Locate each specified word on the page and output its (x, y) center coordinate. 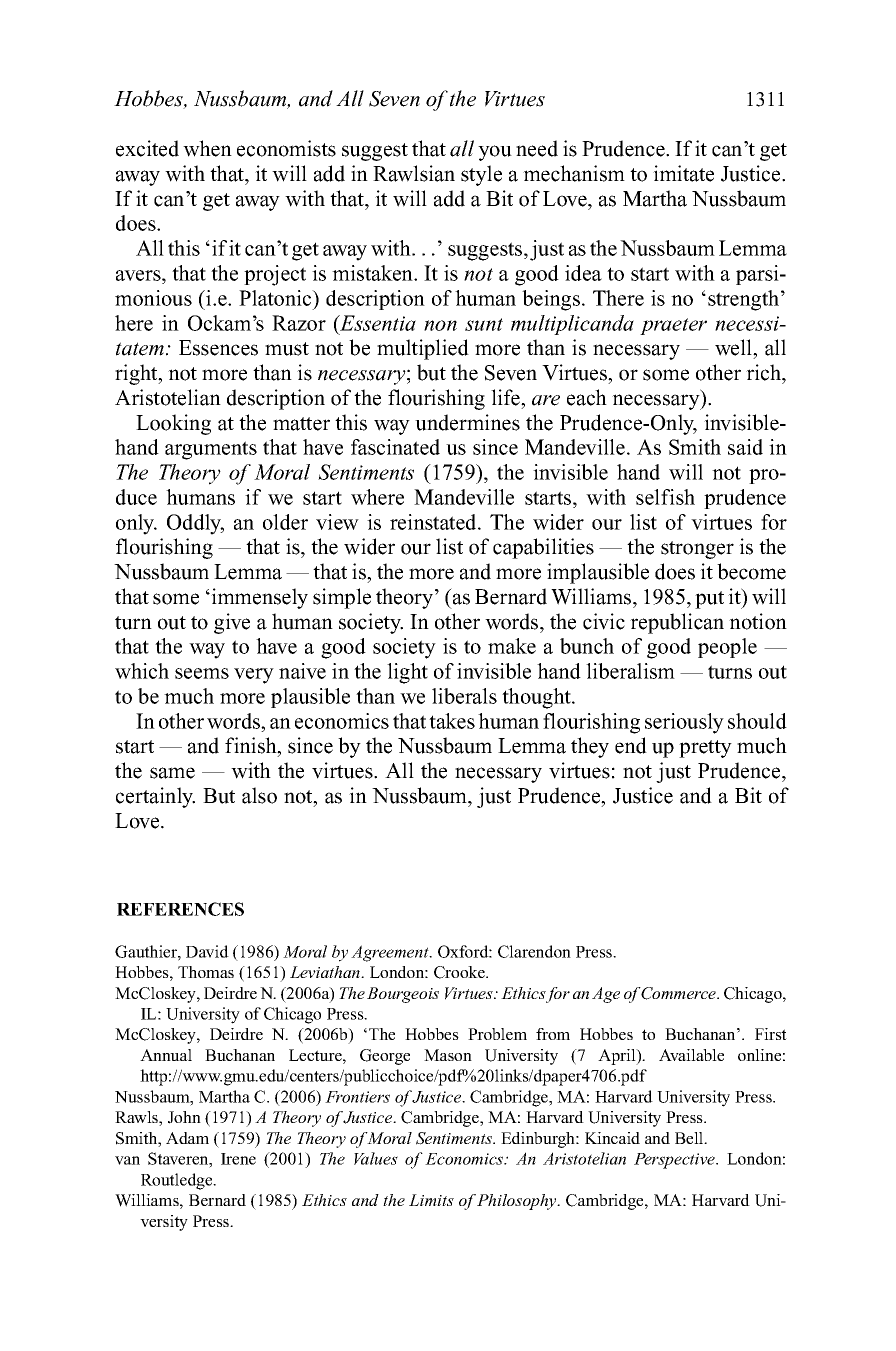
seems (202, 673)
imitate (683, 173)
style (481, 175)
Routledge (178, 1181)
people (727, 648)
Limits (431, 1200)
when (207, 148)
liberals (464, 696)
